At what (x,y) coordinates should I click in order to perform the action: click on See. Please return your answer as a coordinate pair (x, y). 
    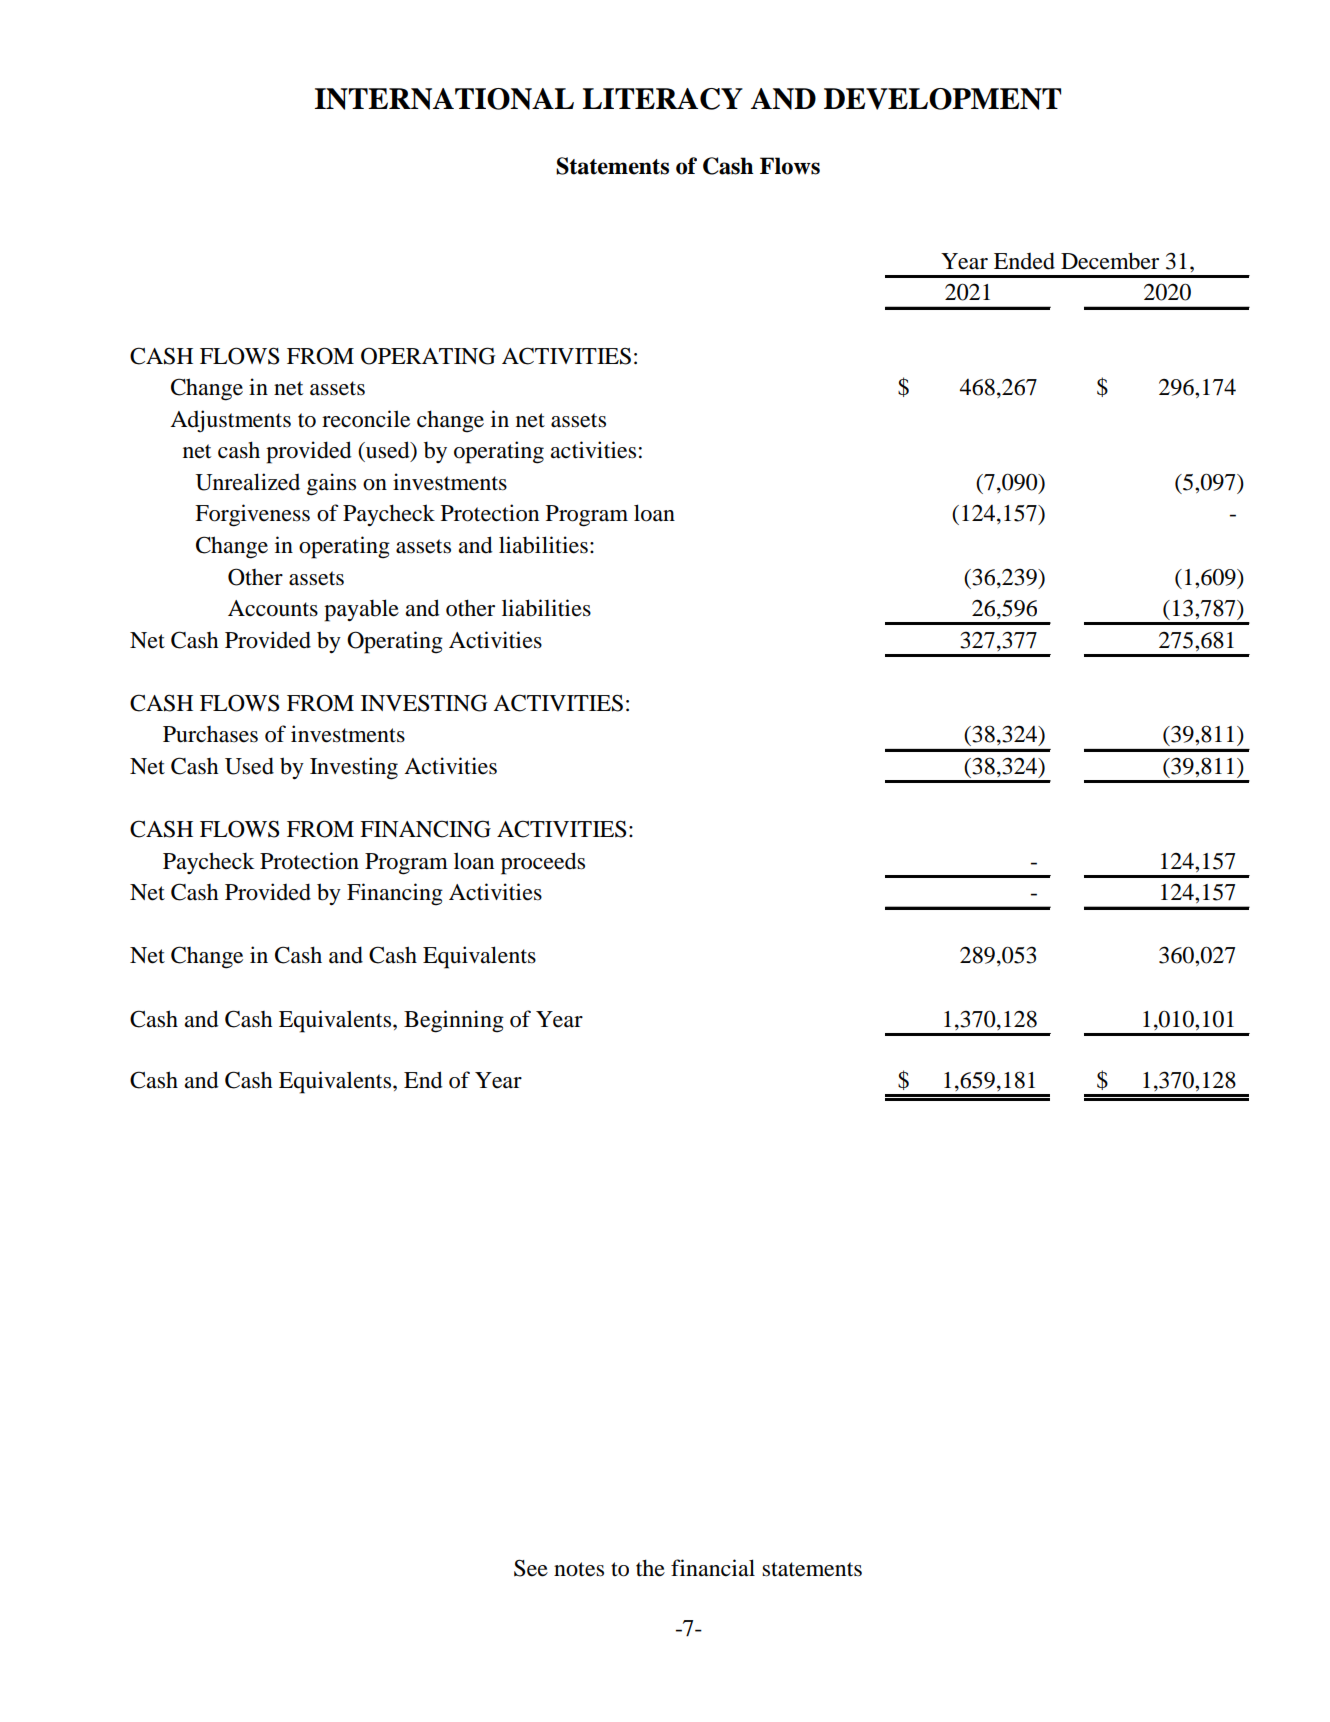
    Looking at the image, I should click on (531, 1568).
